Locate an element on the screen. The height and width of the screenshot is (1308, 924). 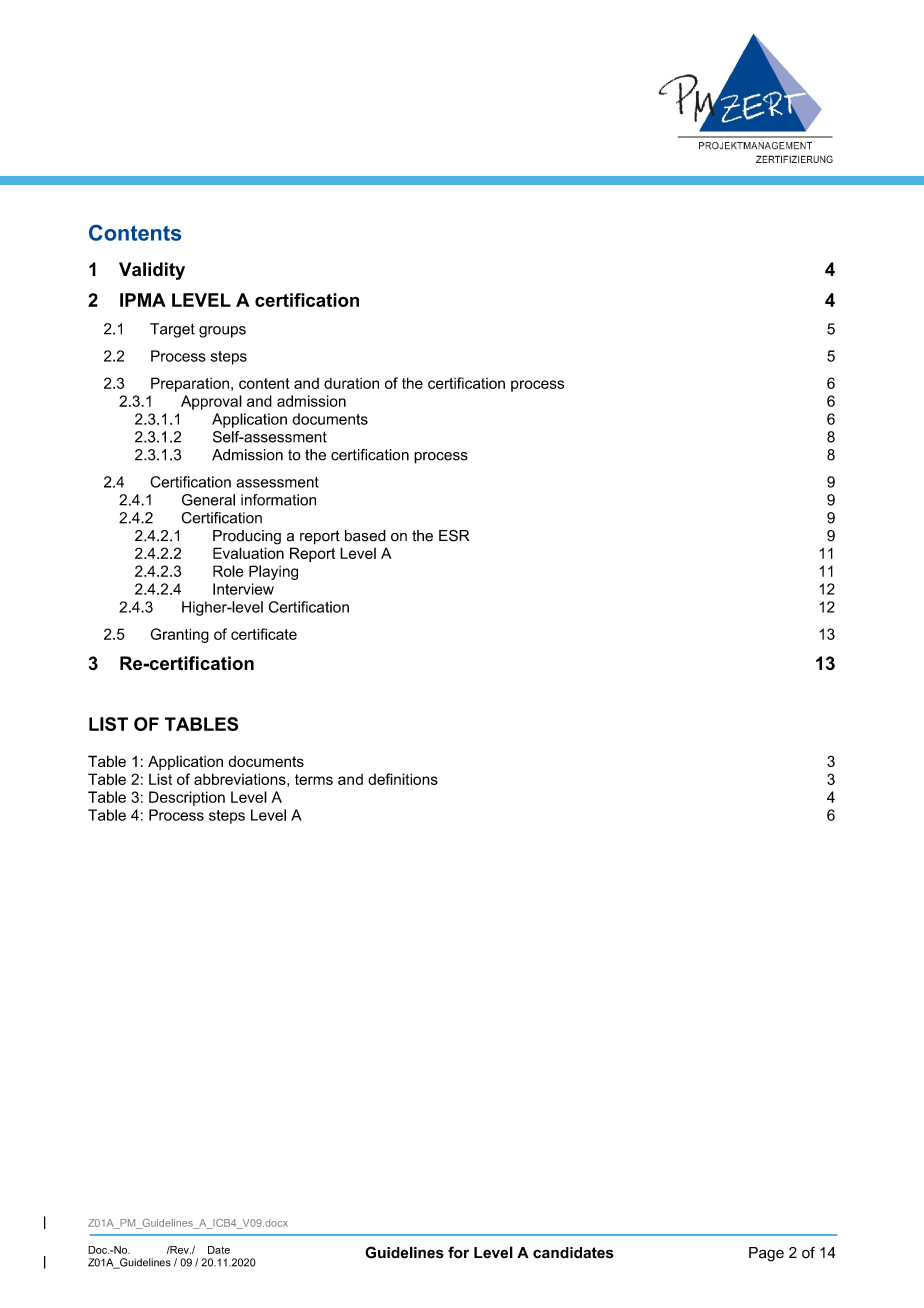
ESR is located at coordinates (454, 535).
